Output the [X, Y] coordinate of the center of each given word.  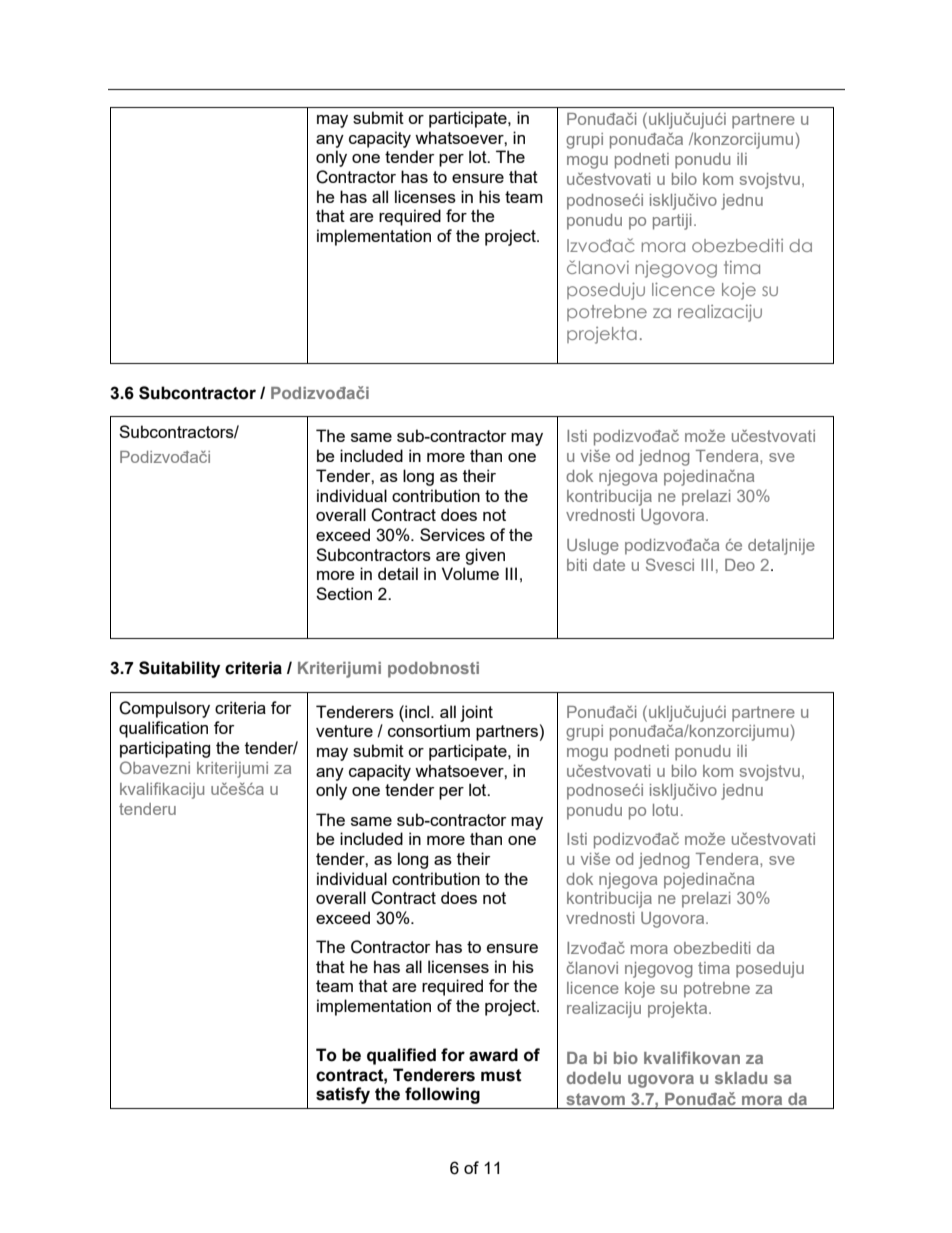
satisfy [343, 1095]
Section [344, 593]
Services [452, 534]
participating [165, 749]
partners [507, 733]
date [609, 565]
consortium [429, 730]
